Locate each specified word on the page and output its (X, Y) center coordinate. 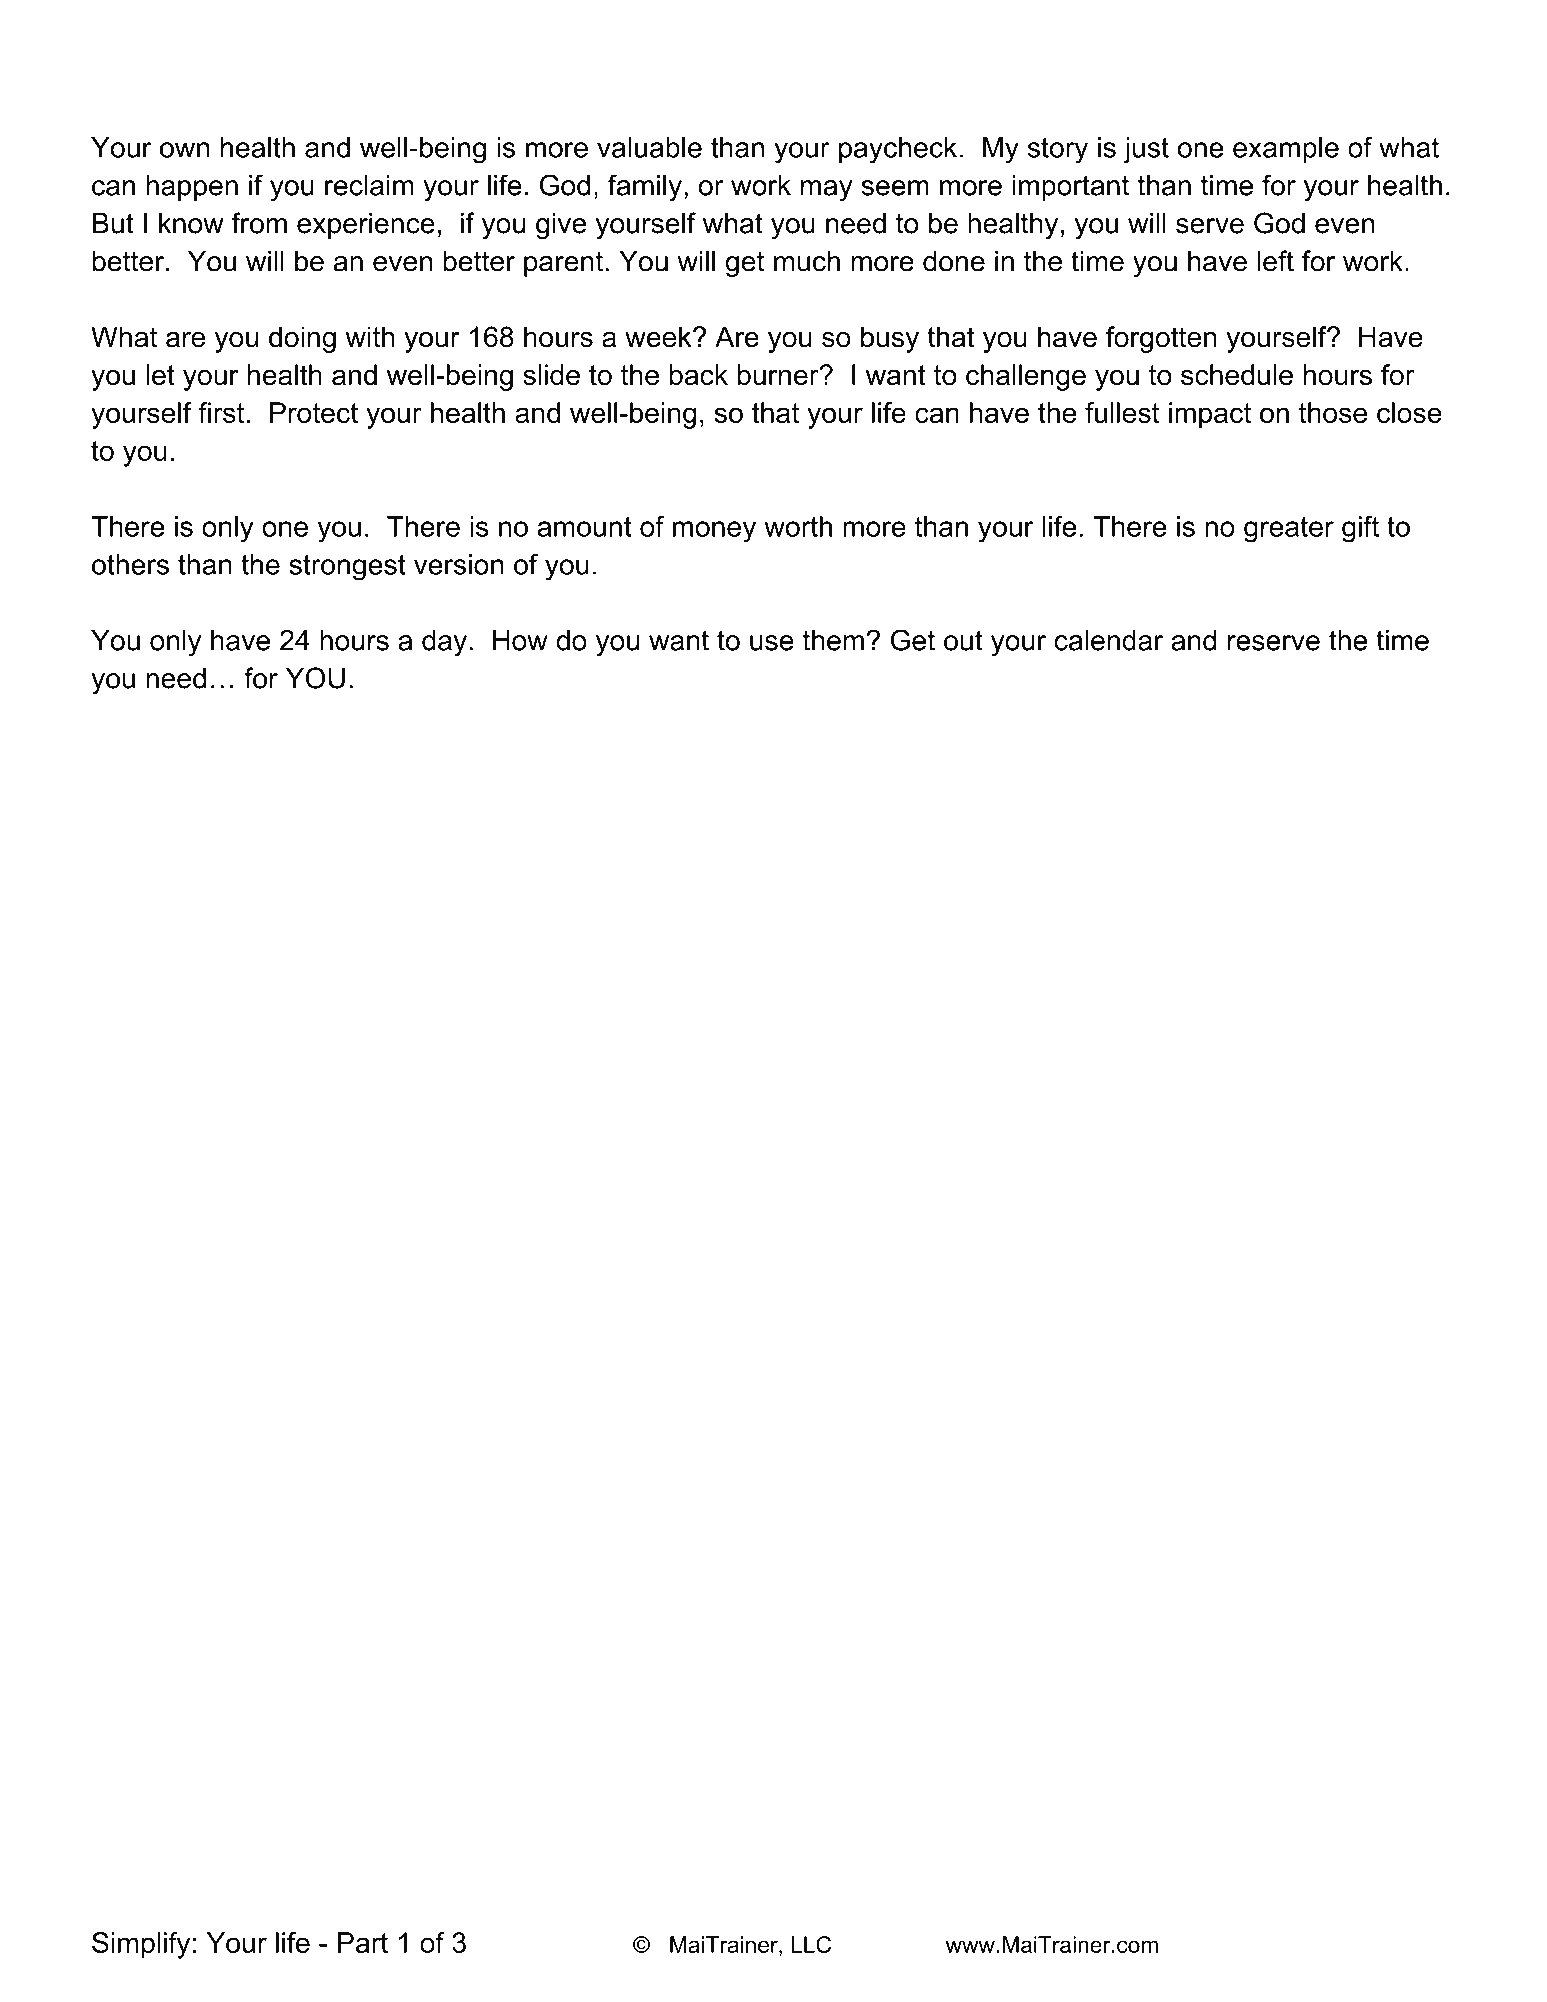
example (1286, 150)
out (963, 640)
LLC (811, 1944)
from (259, 223)
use (772, 643)
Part (363, 1942)
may (827, 191)
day (444, 643)
